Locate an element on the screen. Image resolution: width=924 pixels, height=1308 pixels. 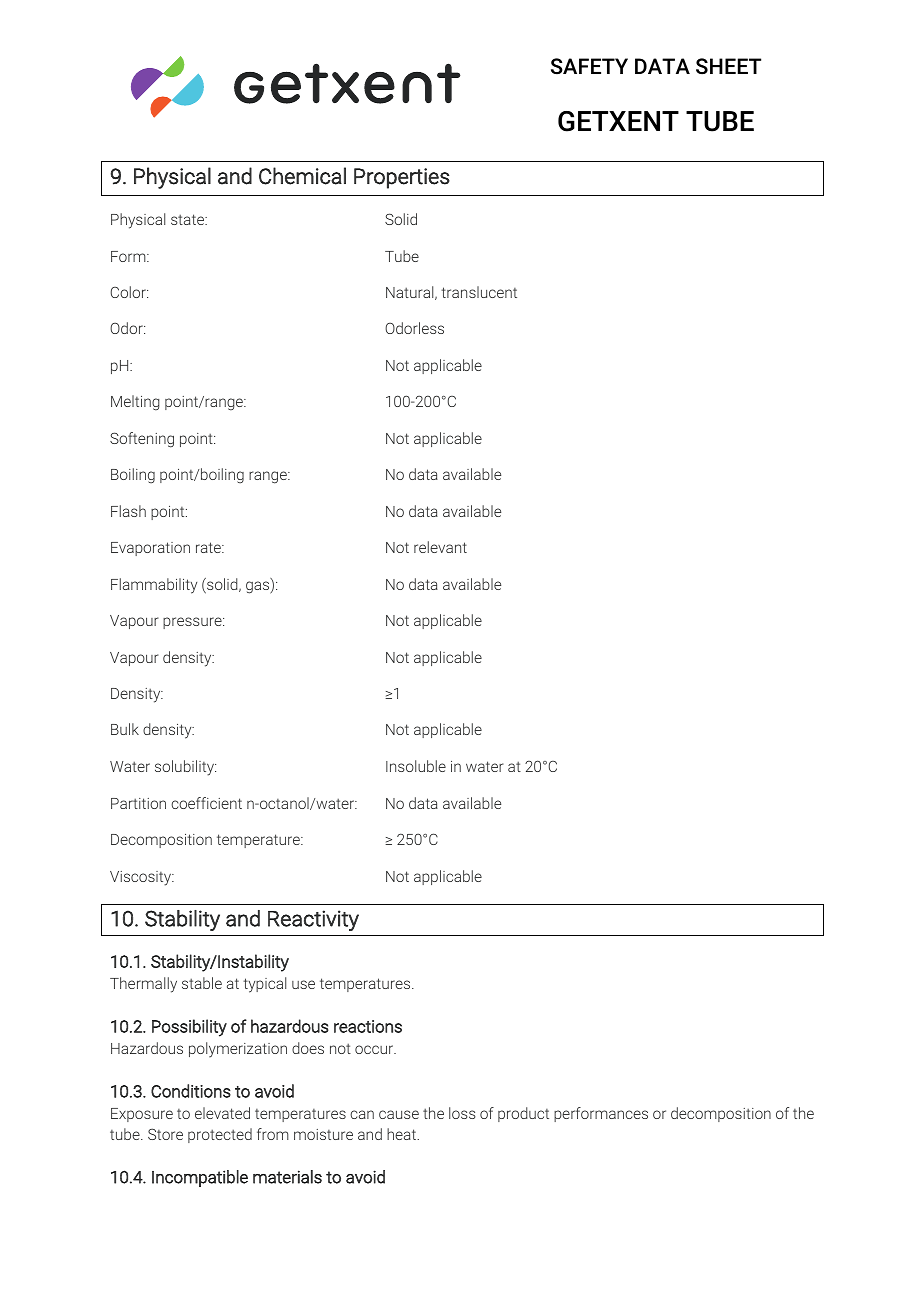
rate is located at coordinates (209, 547).
